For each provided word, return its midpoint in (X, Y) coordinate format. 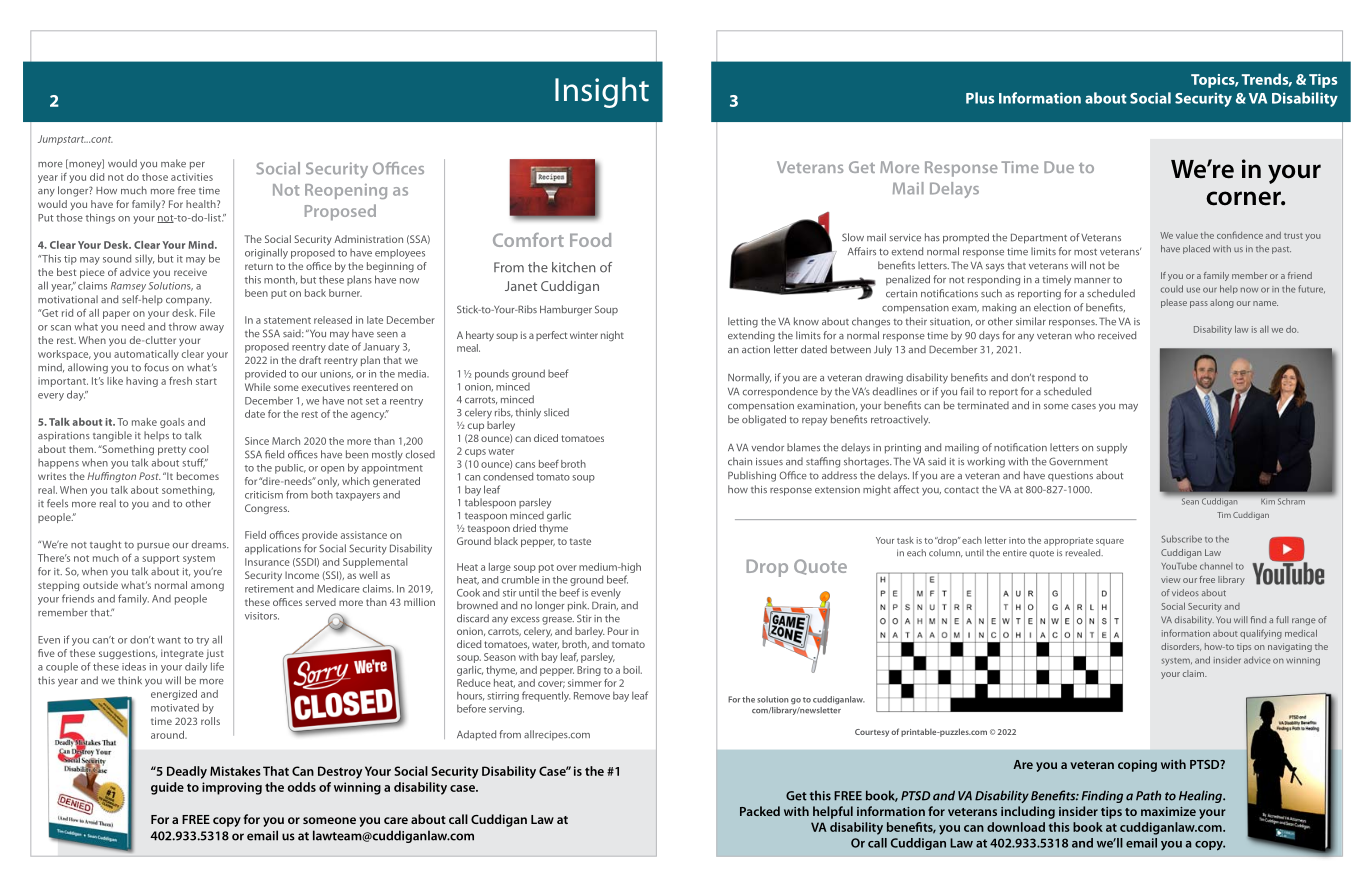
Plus (980, 98)
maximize (1168, 811)
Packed (760, 811)
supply (1112, 448)
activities (192, 177)
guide (167, 788)
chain (740, 461)
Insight (602, 92)
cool (199, 449)
